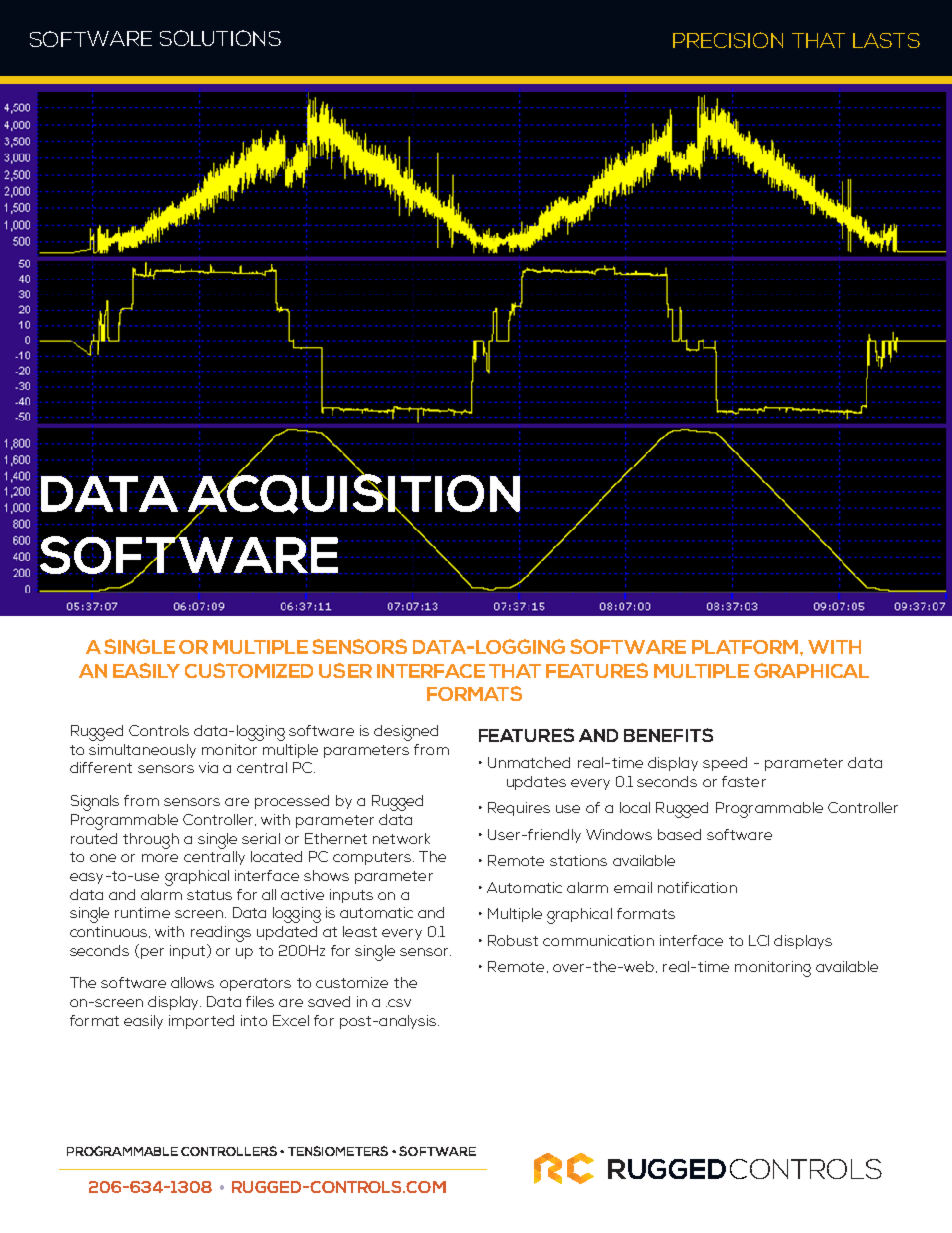 Image resolution: width=952 pixels, height=1233 pixels. Describe the element at coordinates (725, 764) in the screenshot. I see `speed` at that location.
